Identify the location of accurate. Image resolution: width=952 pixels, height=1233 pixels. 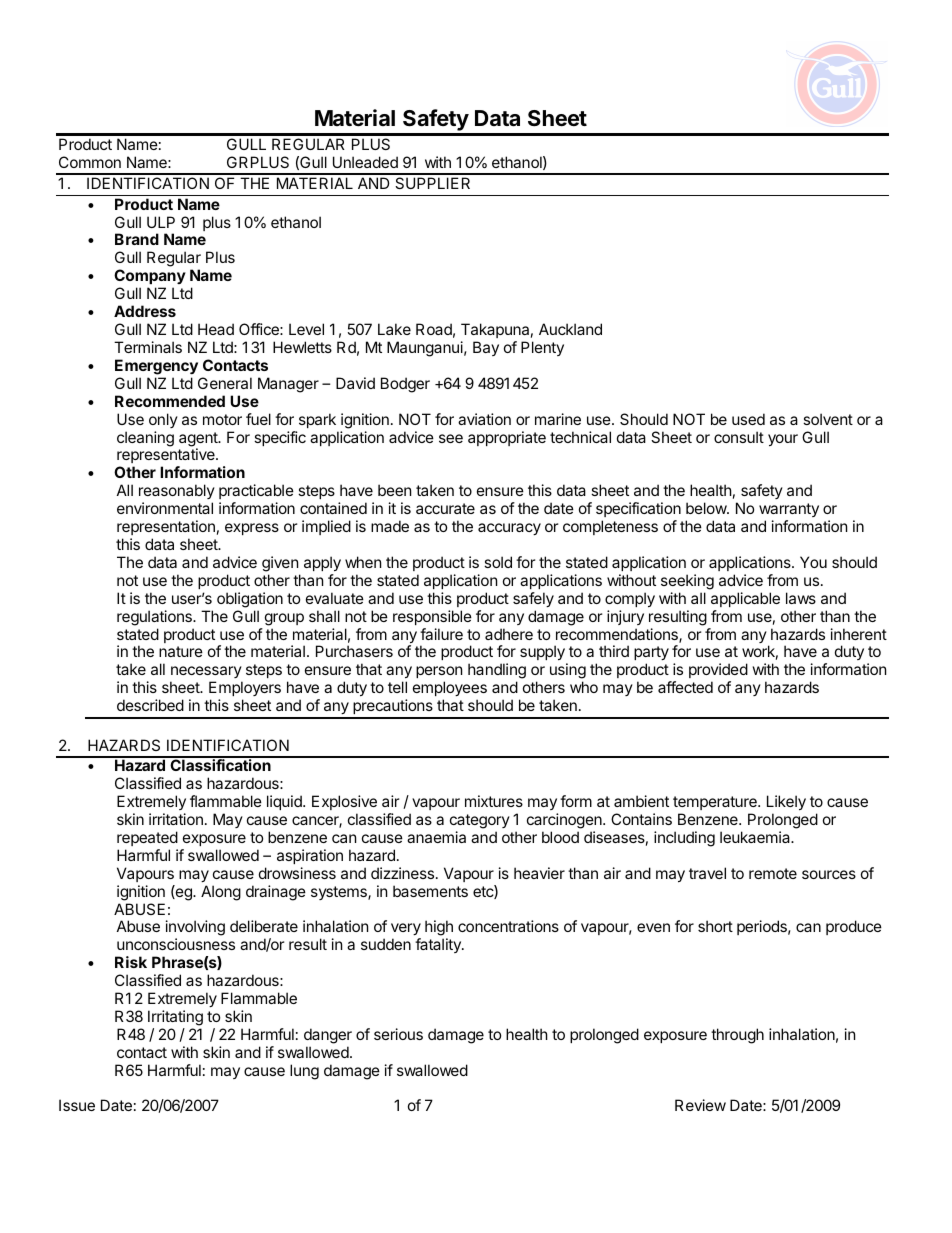
(445, 508).
